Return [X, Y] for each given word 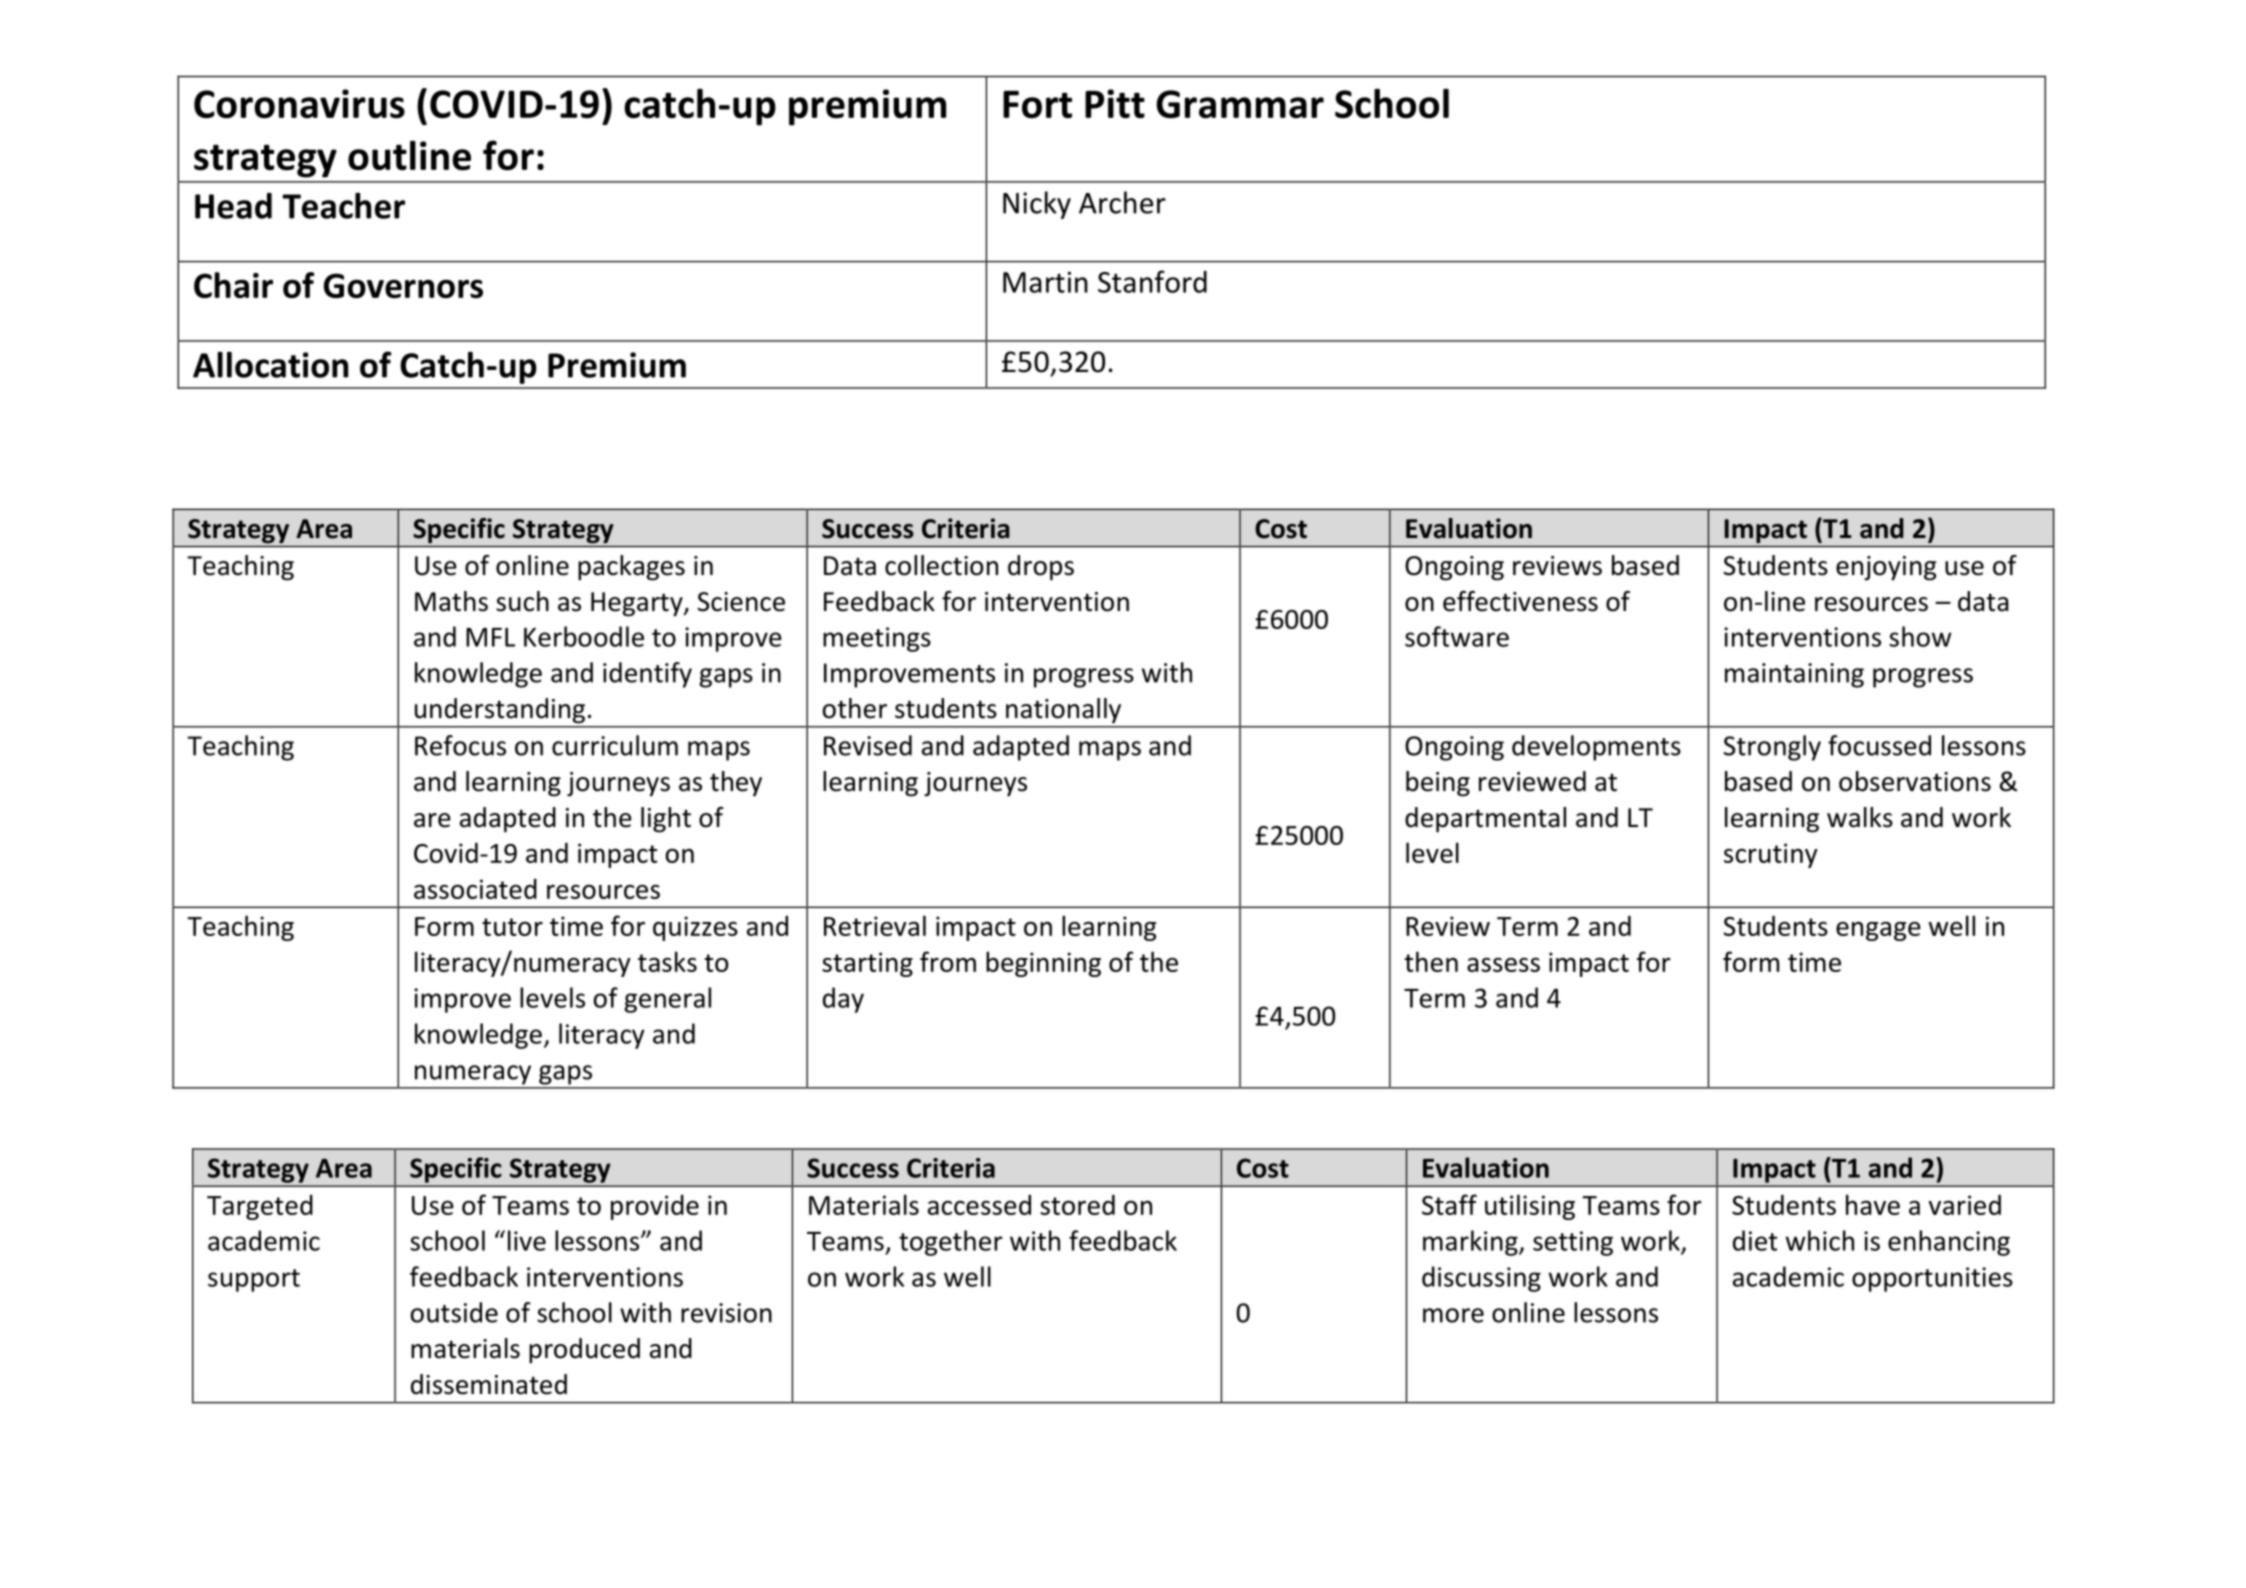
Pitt [1115, 103]
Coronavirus [299, 104]
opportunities [1932, 1279]
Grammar [1240, 104]
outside [454, 1312]
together [951, 1243]
